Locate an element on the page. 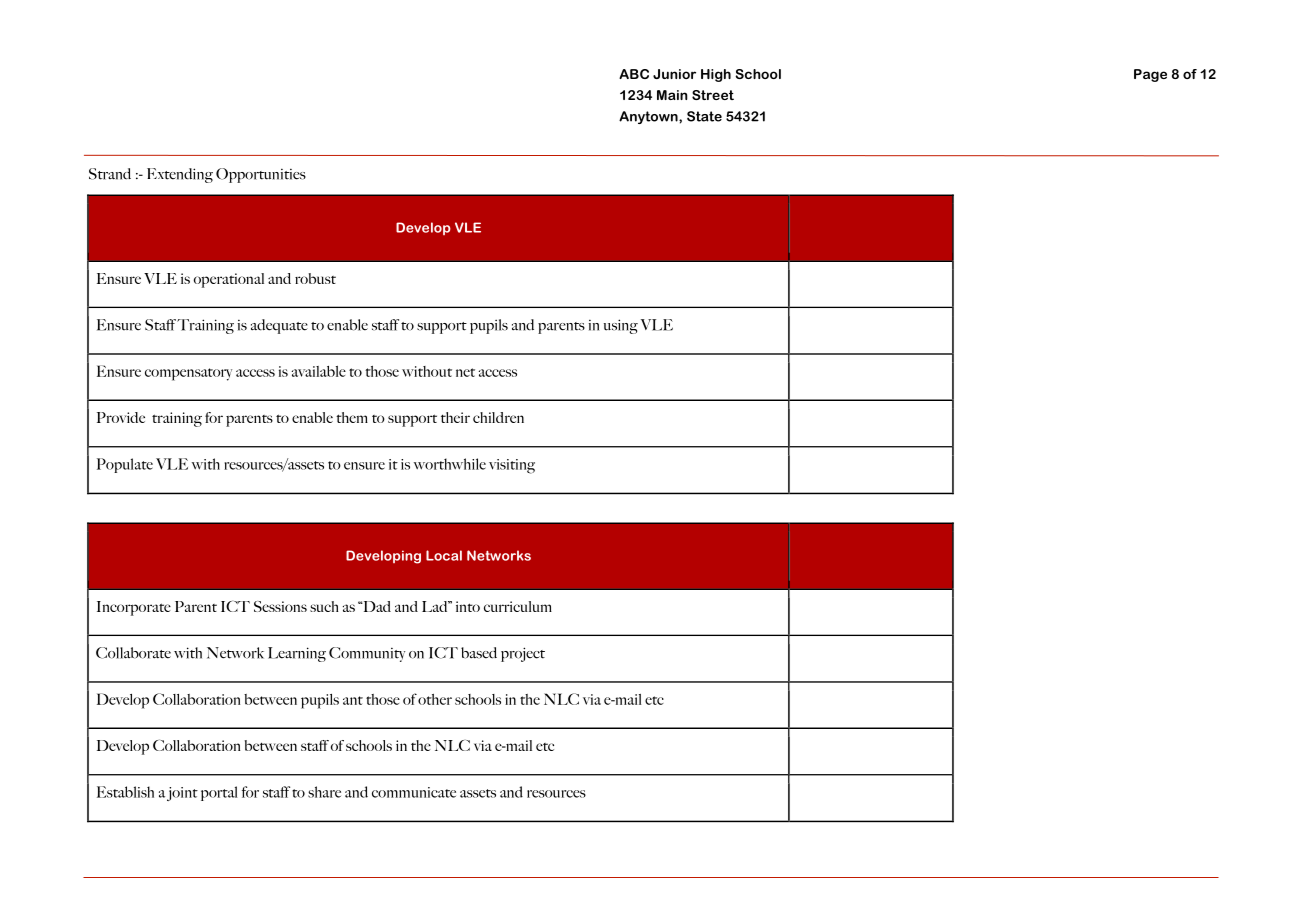  Provide is located at coordinates (121, 417).
